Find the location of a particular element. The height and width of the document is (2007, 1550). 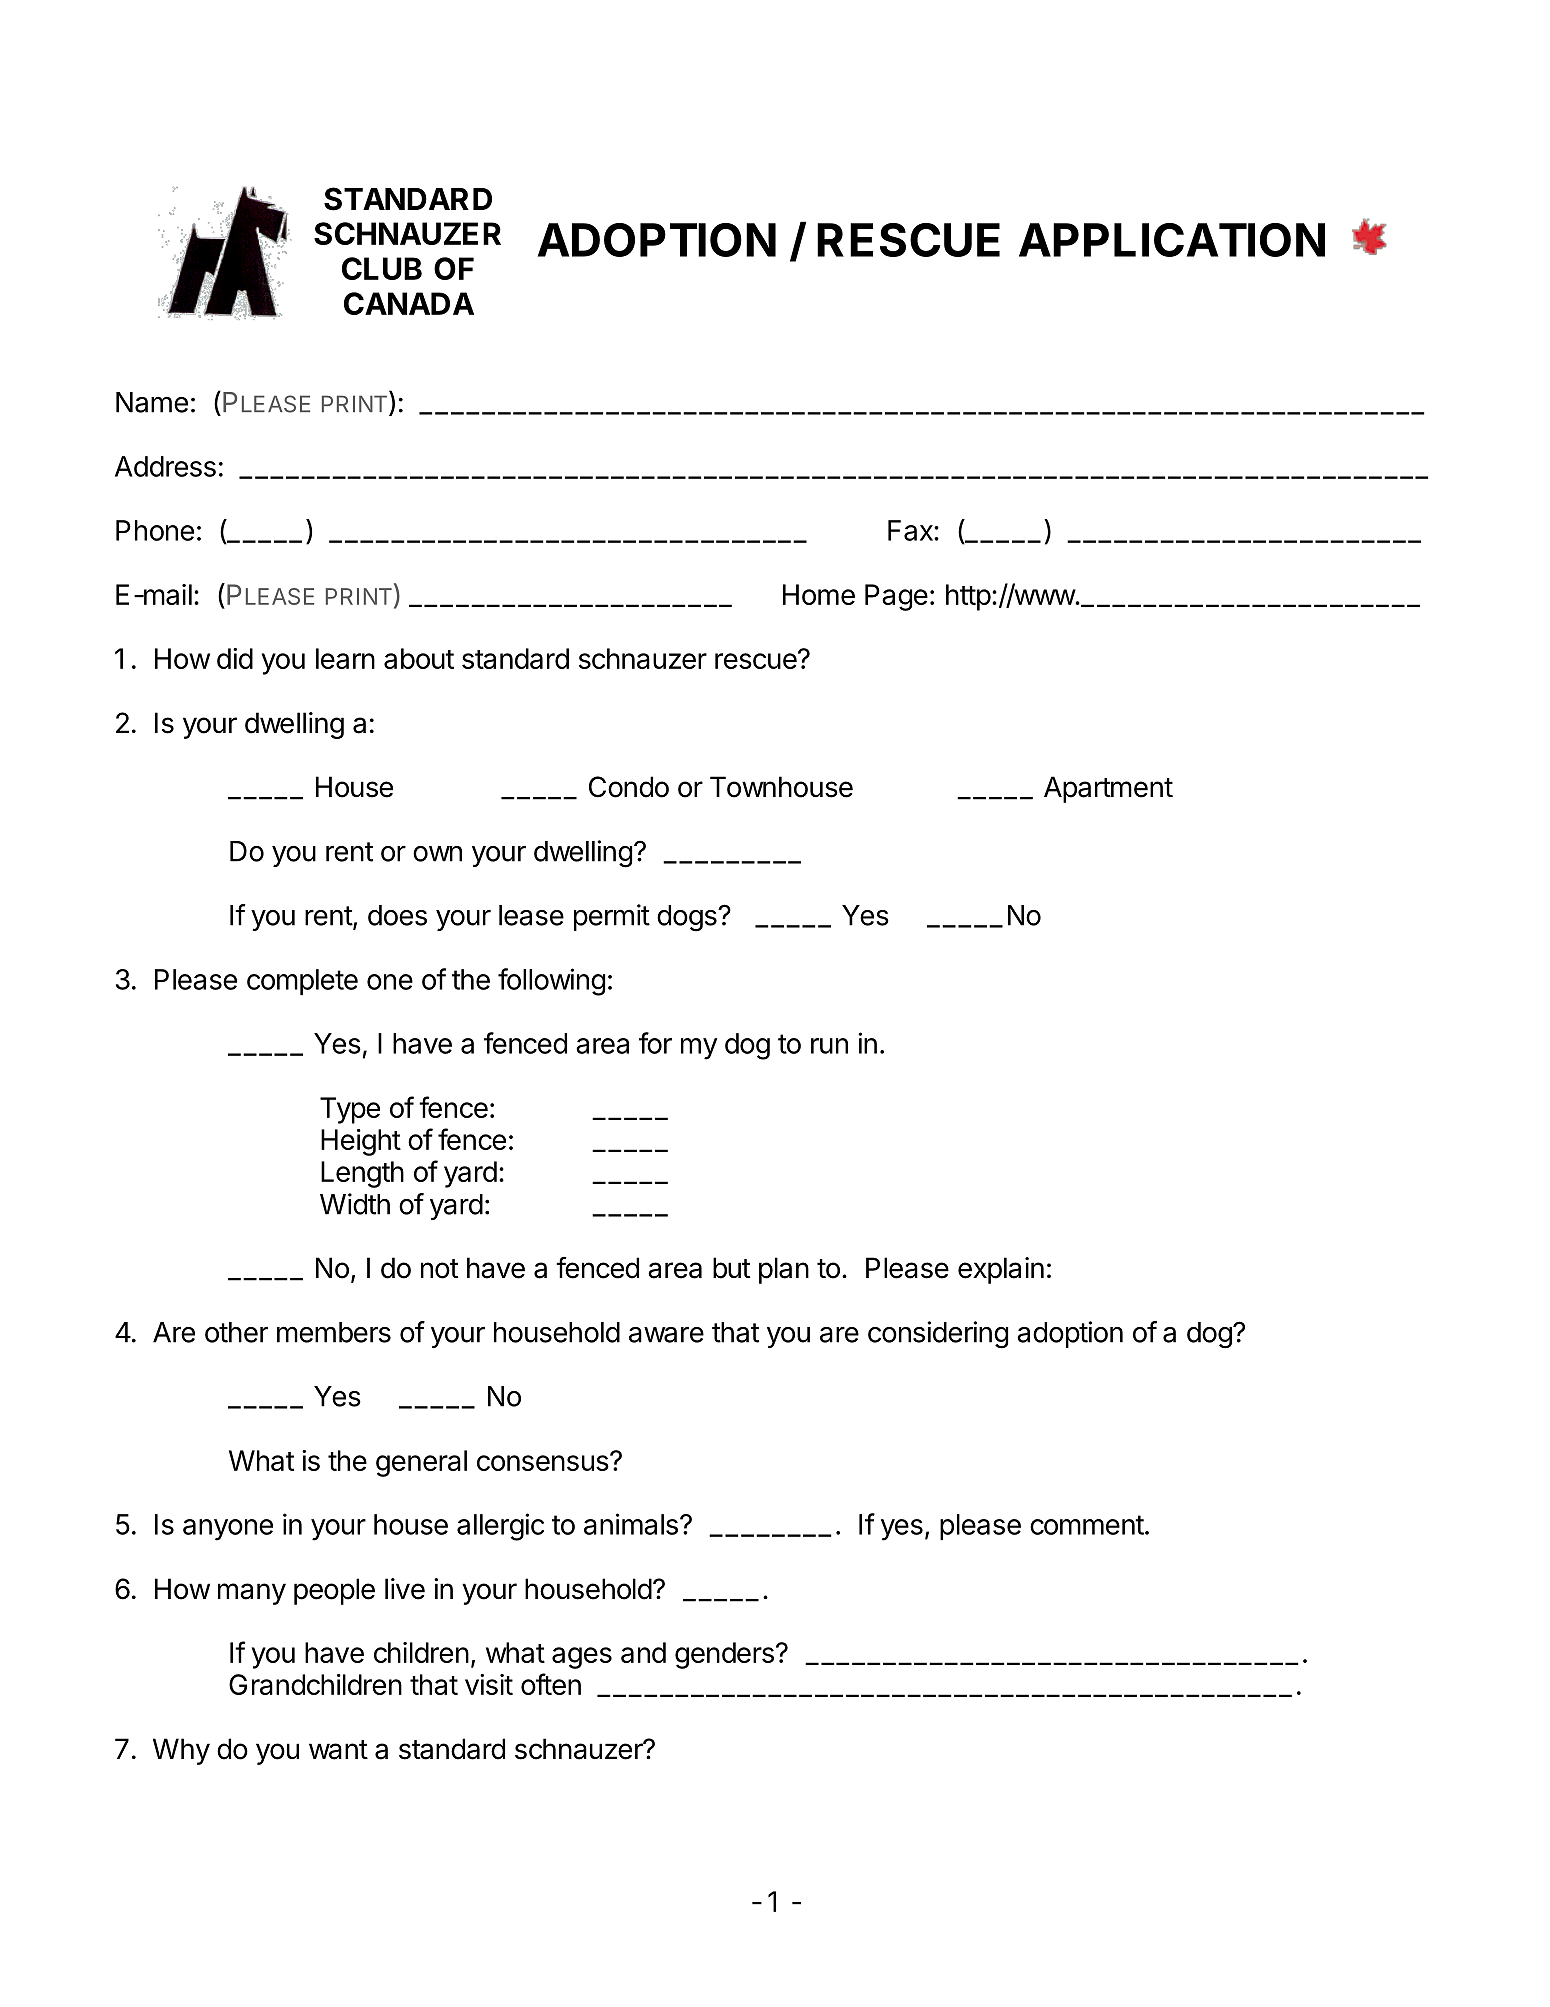

for is located at coordinates (655, 1043).
